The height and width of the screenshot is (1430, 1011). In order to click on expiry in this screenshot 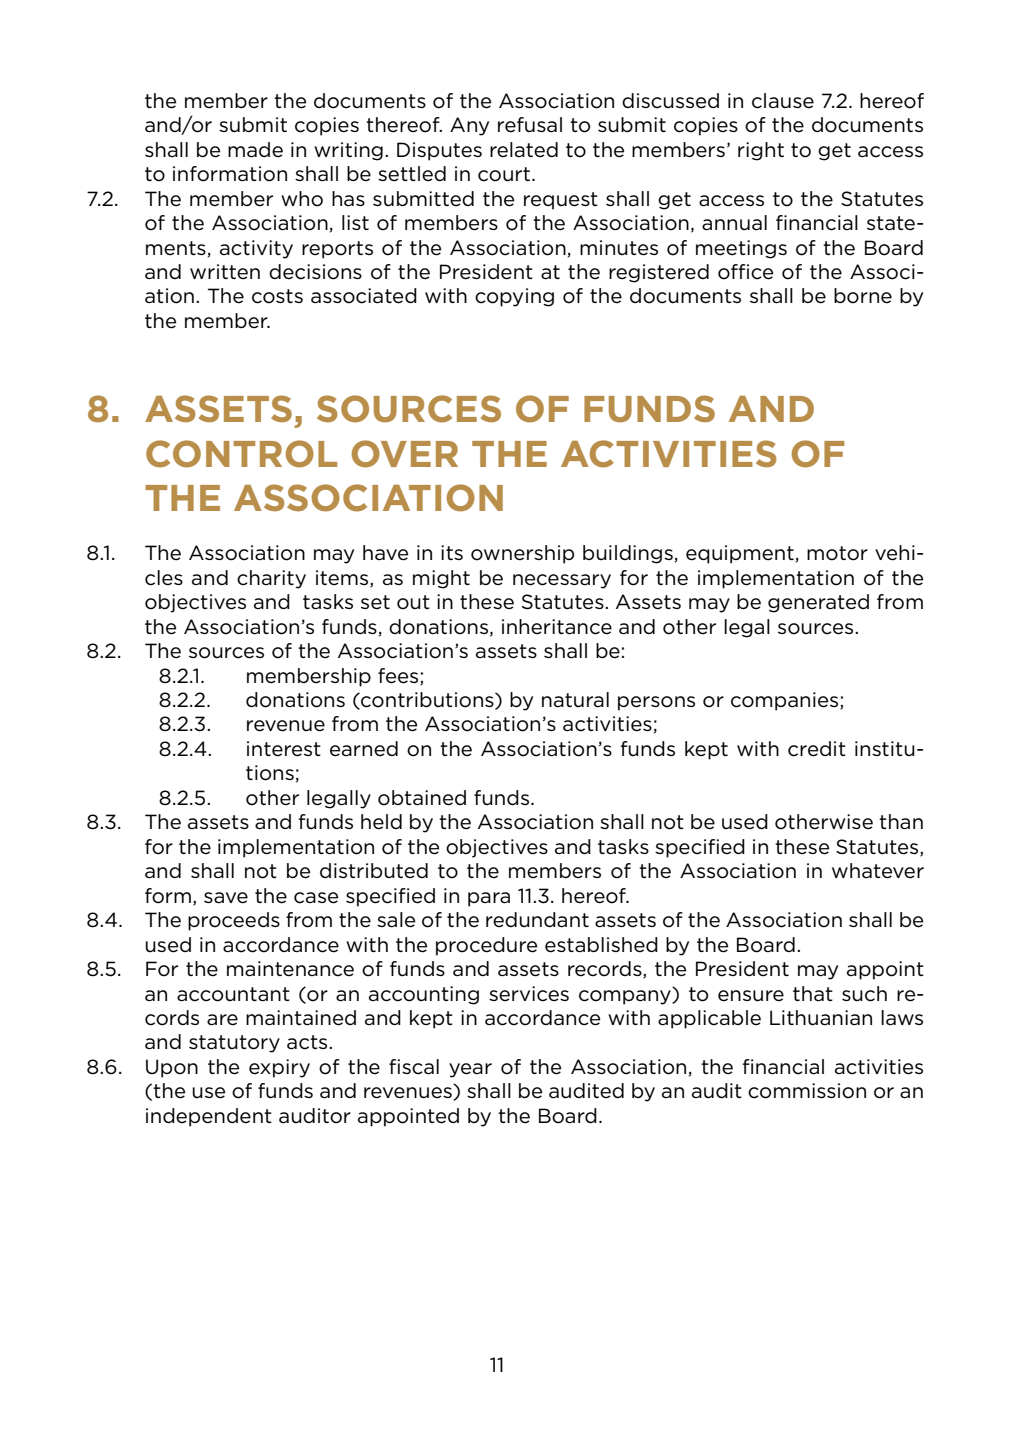, I will do `click(279, 1068)`.
